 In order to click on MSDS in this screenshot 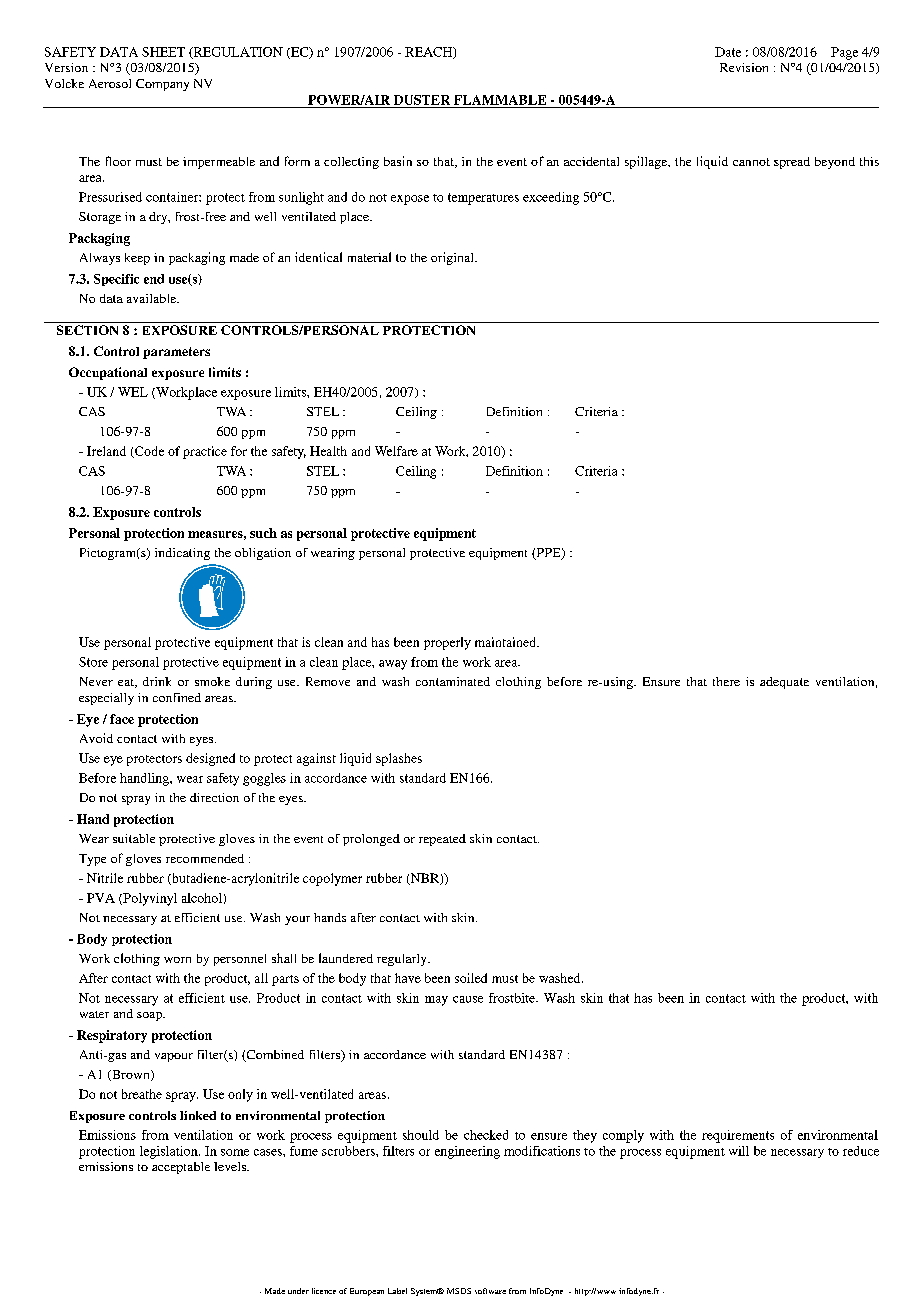, I will do `click(459, 1291)`.
